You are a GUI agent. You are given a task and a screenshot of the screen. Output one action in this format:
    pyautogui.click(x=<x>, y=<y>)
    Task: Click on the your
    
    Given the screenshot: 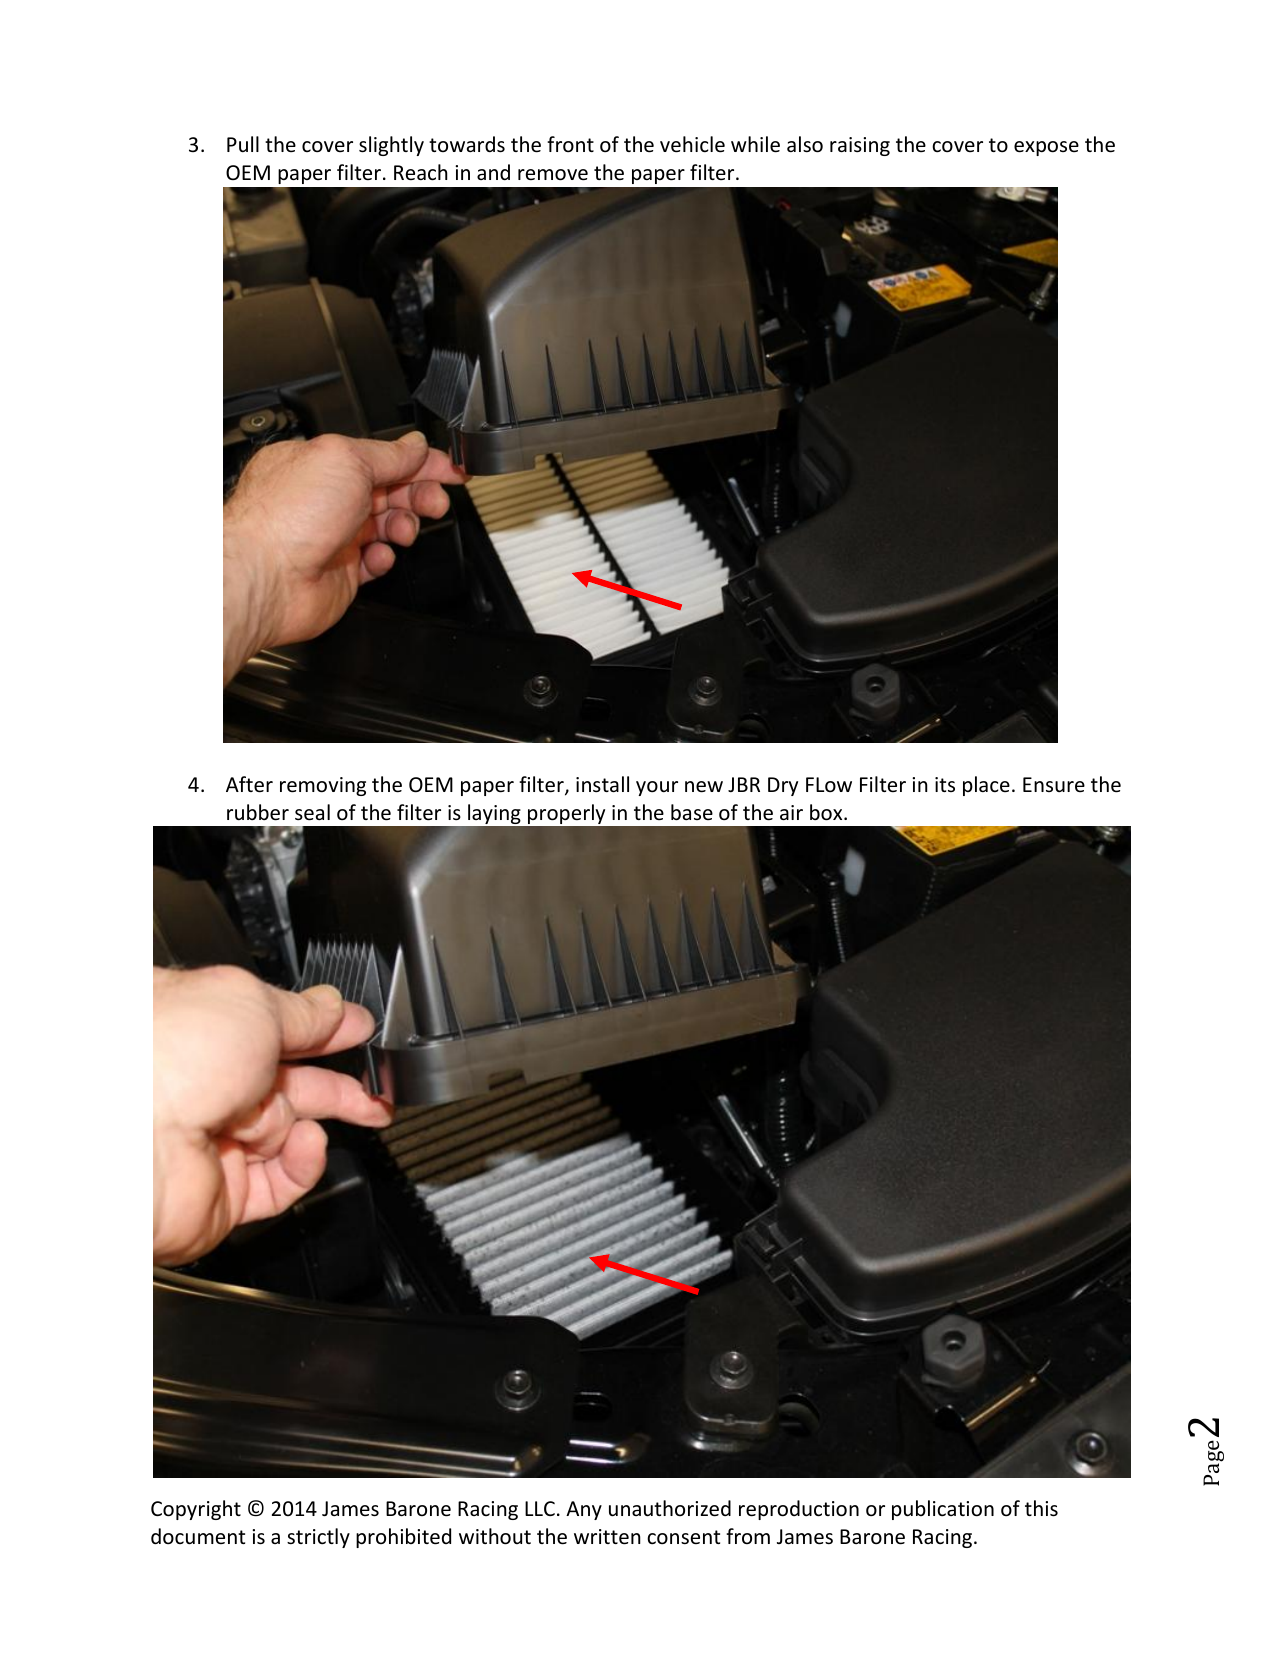 What is the action you would take?
    pyautogui.click(x=657, y=788)
